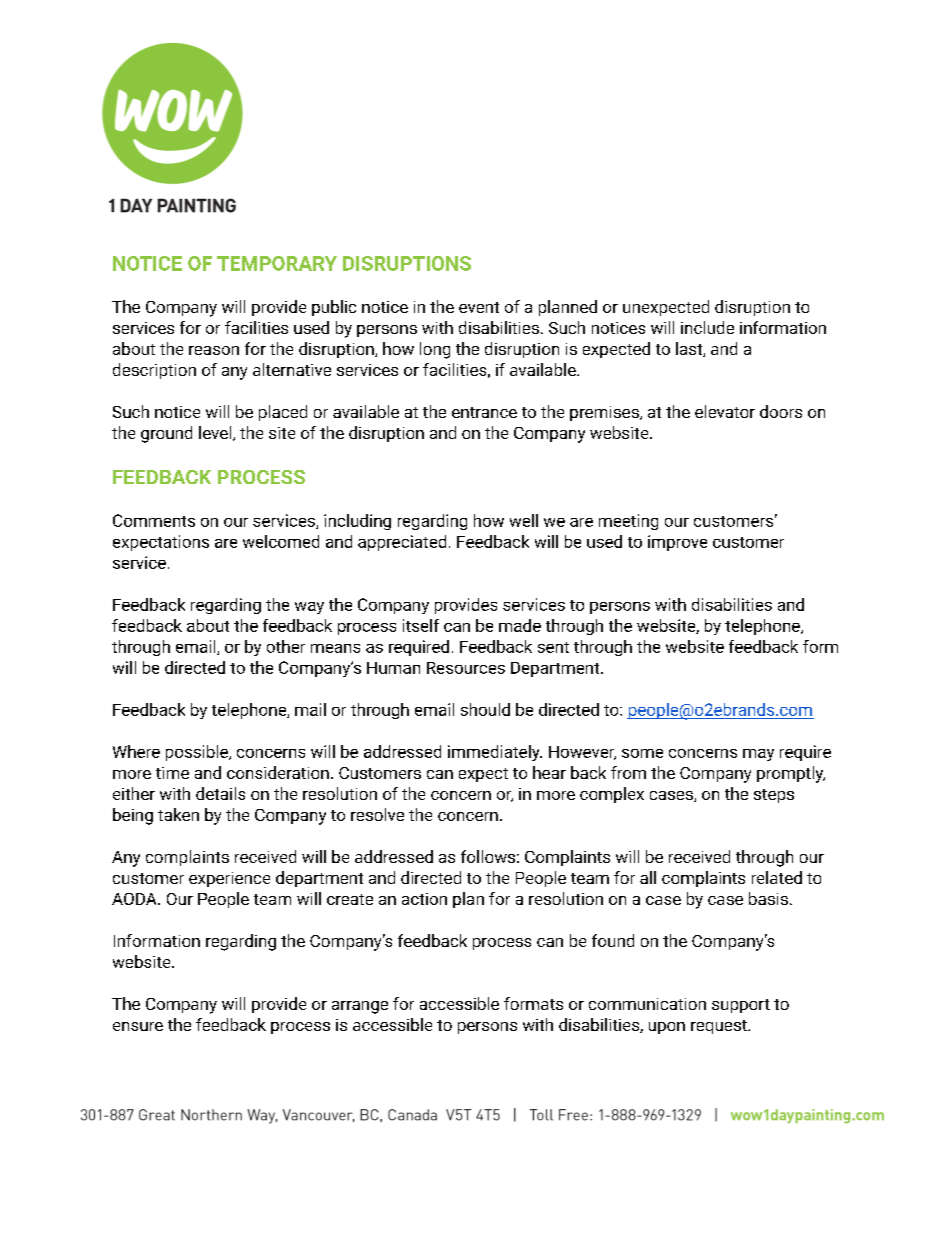  What do you see at coordinates (479, 307) in the screenshot?
I see `event` at bounding box center [479, 307].
